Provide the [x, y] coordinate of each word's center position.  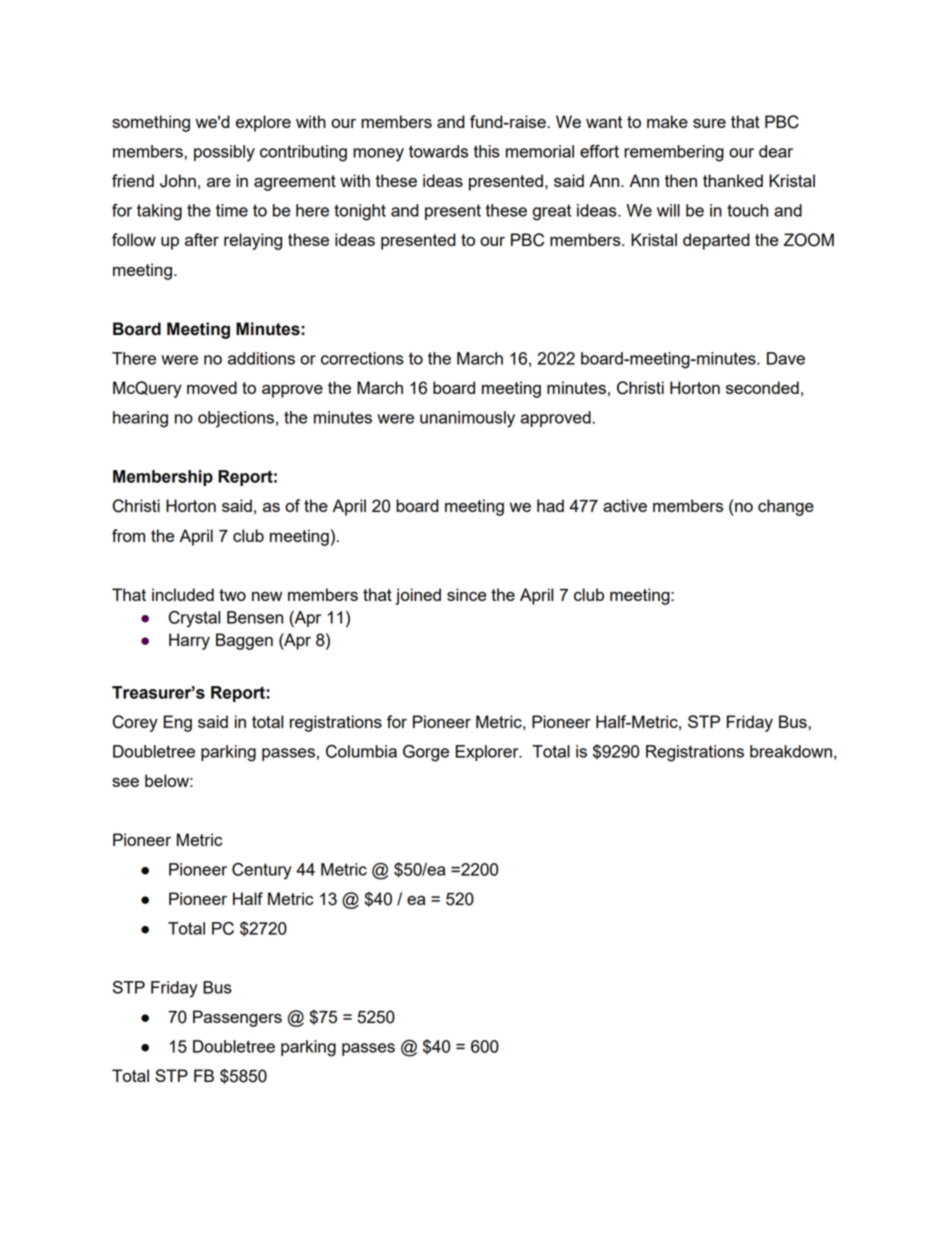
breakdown [791, 751]
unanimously [467, 419]
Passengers [237, 1018]
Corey [135, 723]
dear [776, 151]
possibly [224, 153]
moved [212, 387]
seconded [762, 387]
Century [262, 871]
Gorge [426, 753]
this [487, 151]
